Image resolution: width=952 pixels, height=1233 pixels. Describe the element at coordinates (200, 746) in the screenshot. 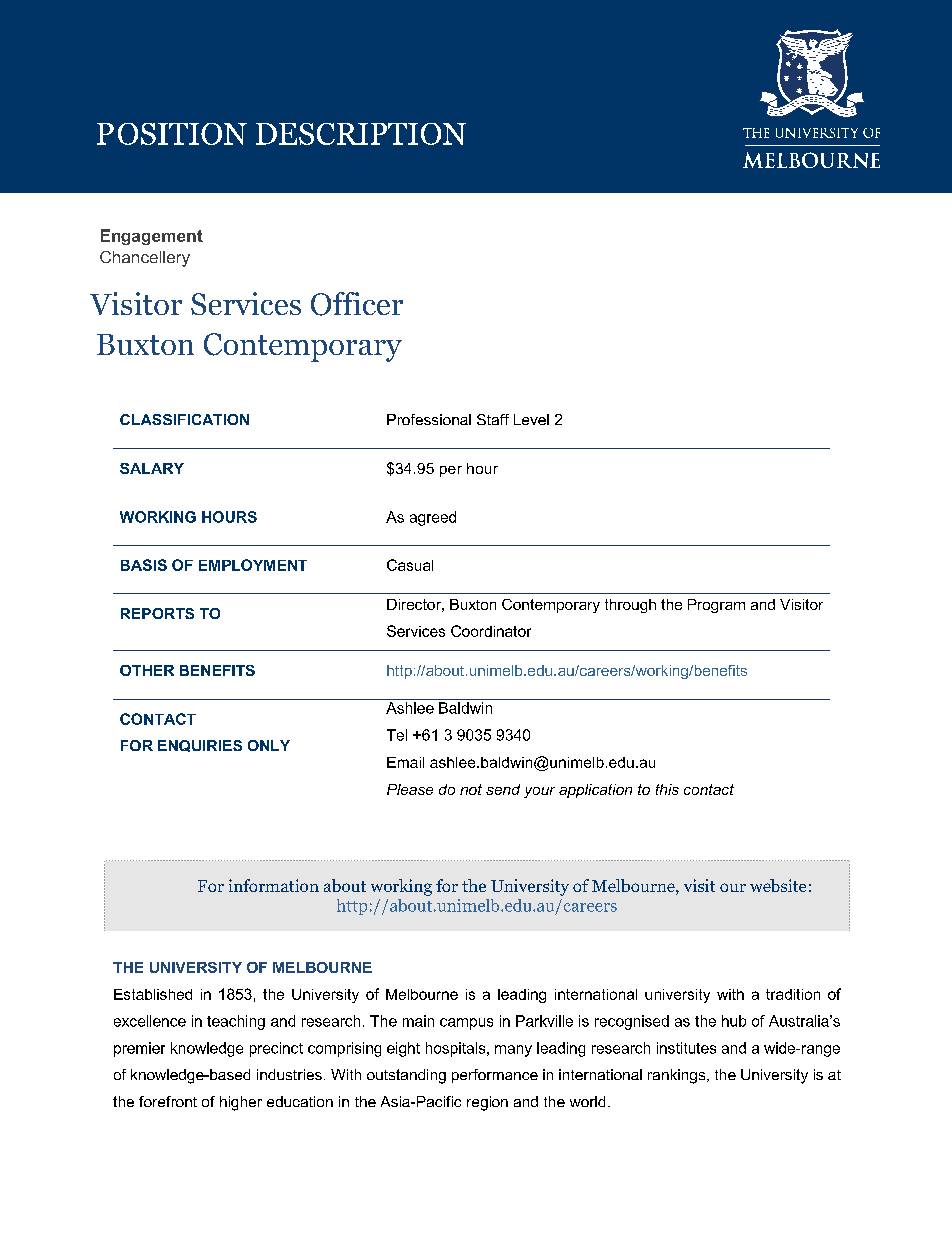

I see `ENQUIRIES` at that location.
